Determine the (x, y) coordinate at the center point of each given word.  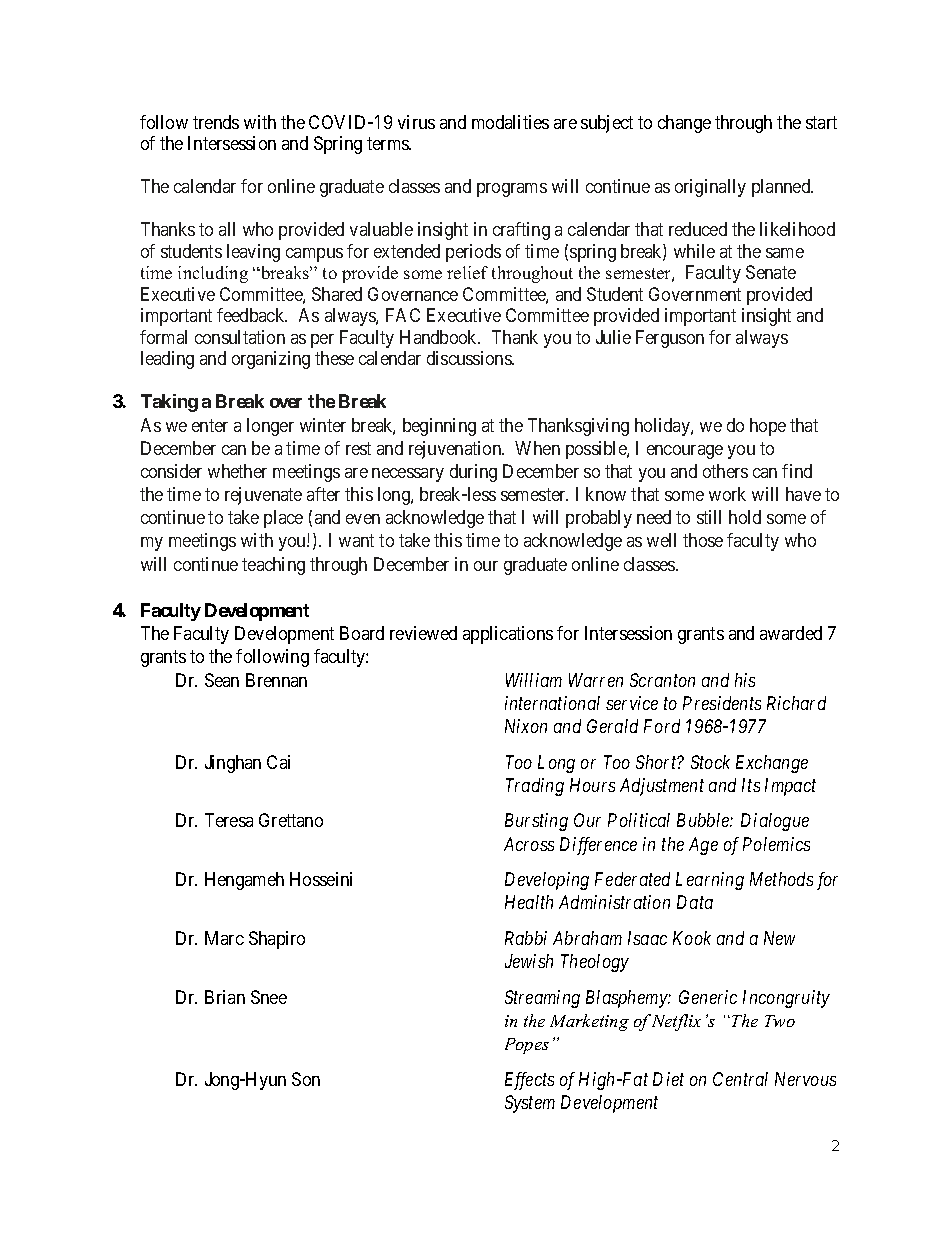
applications (508, 635)
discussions (470, 358)
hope (768, 427)
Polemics (776, 844)
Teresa (229, 820)
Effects (529, 1081)
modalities (510, 122)
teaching (273, 566)
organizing (271, 360)
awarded (791, 633)
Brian (225, 997)
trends (216, 122)
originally (710, 188)
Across (529, 844)
